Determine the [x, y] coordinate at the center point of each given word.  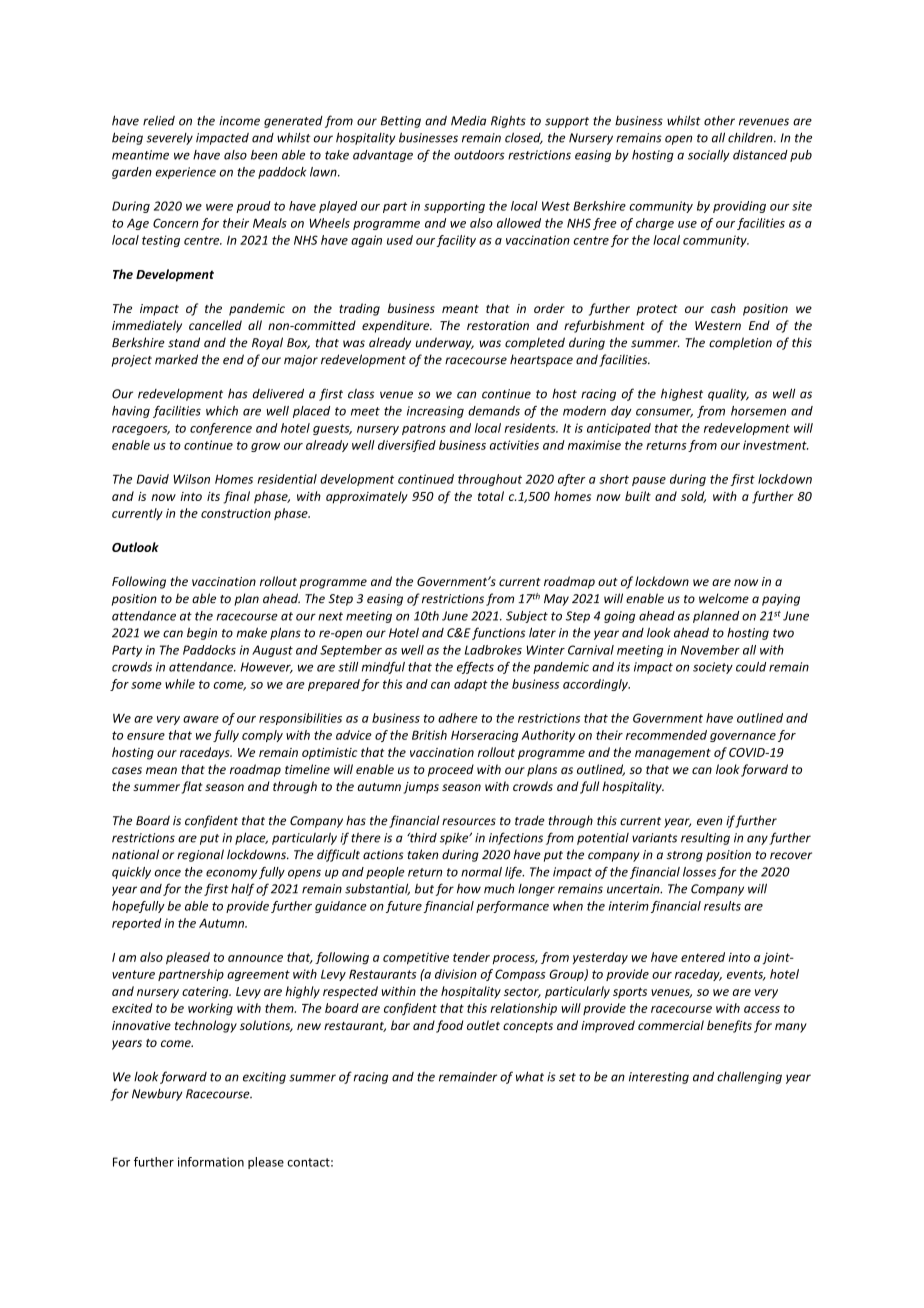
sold [693, 497]
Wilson [191, 479]
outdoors [479, 155]
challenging [749, 1077]
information [211, 1162]
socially [709, 156]
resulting [705, 838]
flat [192, 787]
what [530, 1076]
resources [469, 822]
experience [185, 173]
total [491, 496]
